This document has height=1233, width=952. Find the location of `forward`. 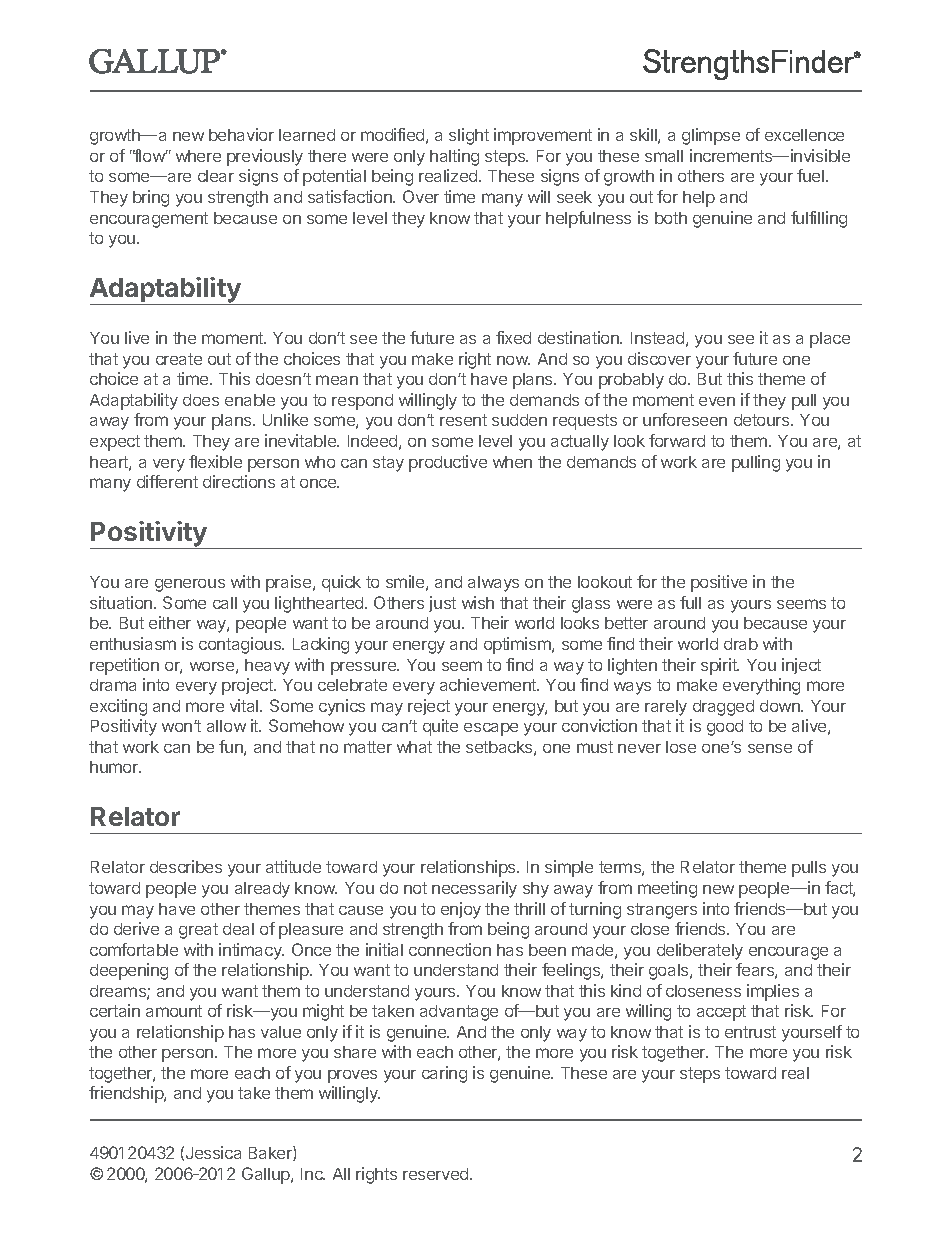

forward is located at coordinates (677, 440).
